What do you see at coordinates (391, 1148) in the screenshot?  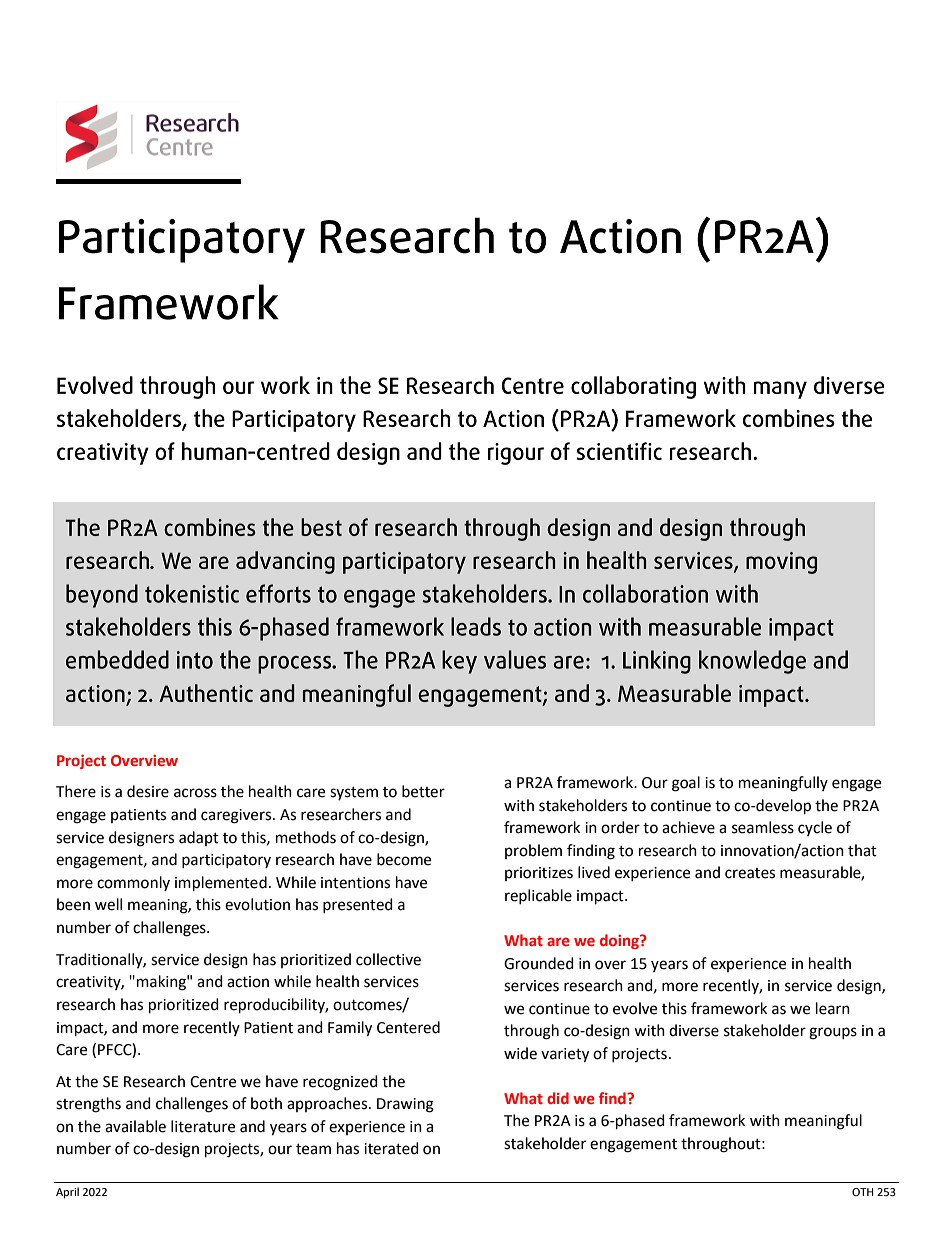 I see `iterated` at bounding box center [391, 1148].
